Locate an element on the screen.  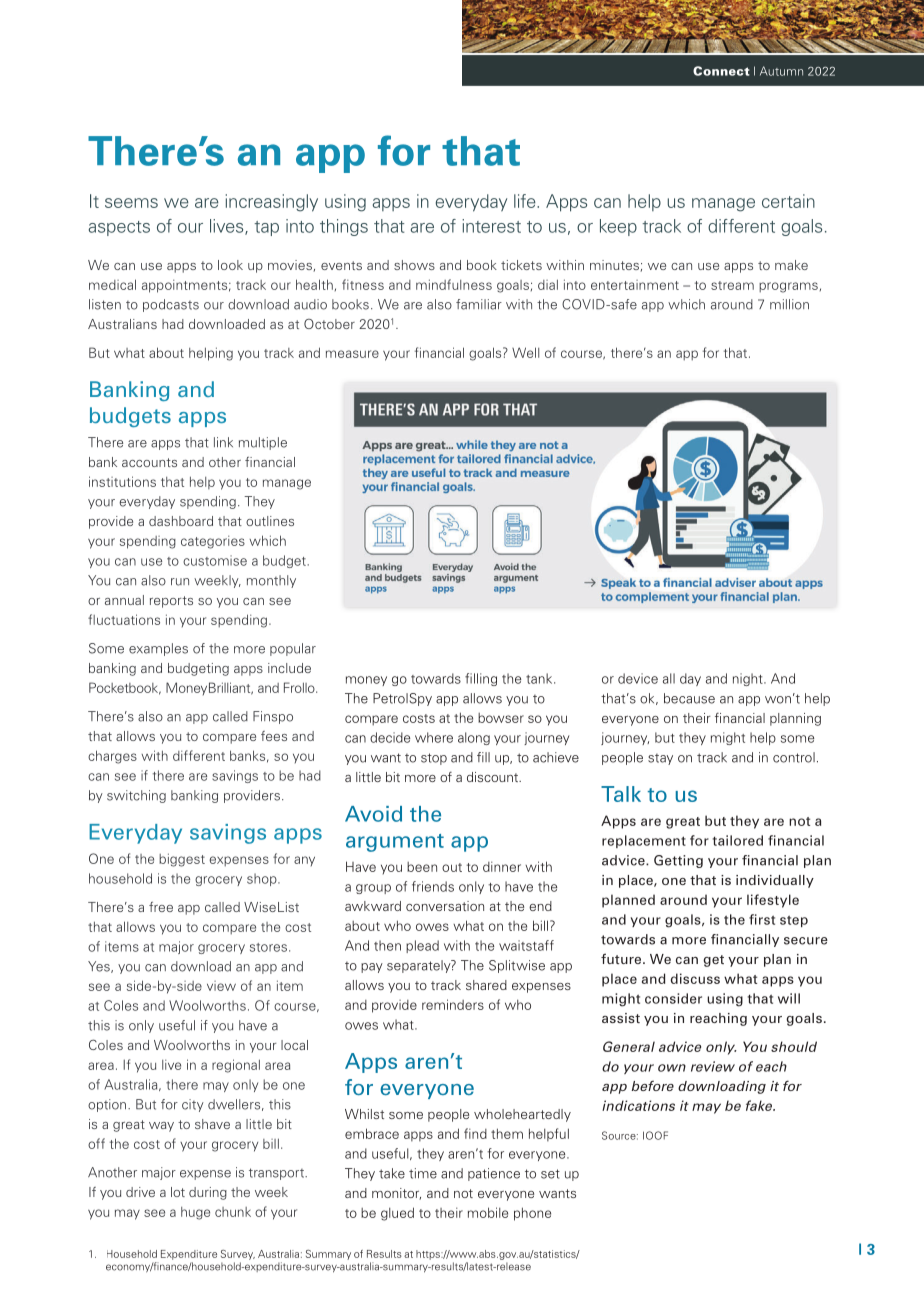
time is located at coordinates (423, 1173).
